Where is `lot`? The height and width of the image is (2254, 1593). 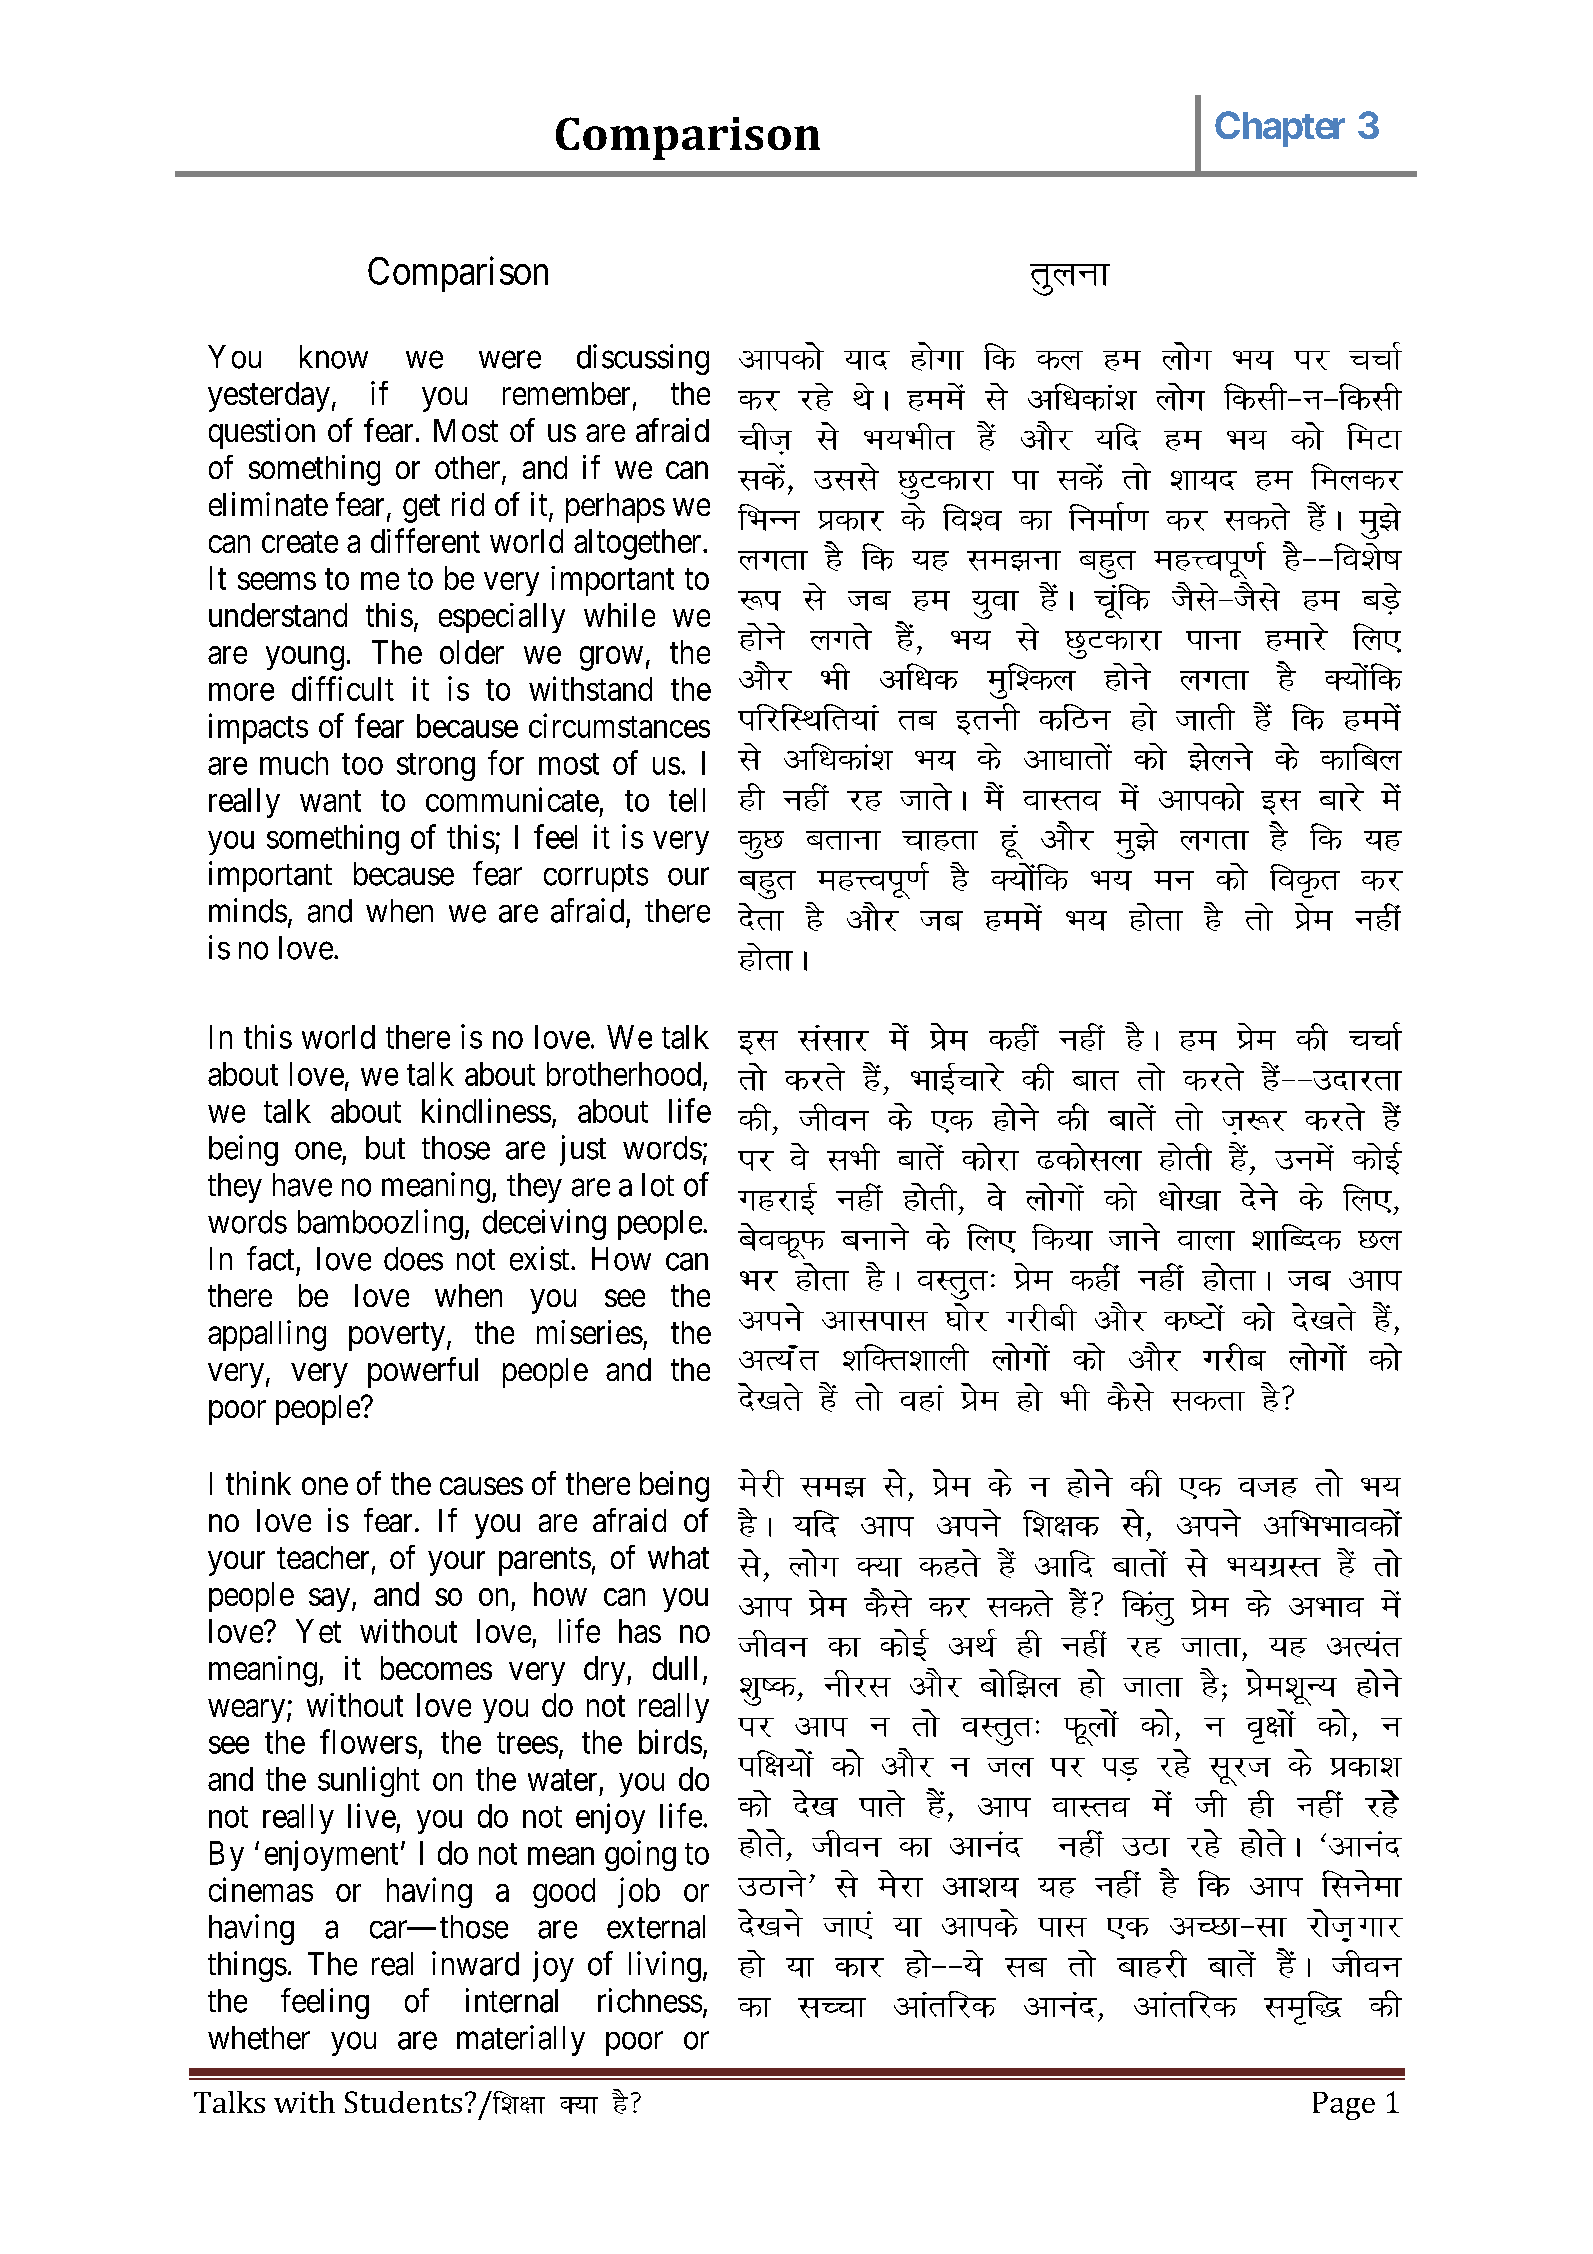
lot is located at coordinates (658, 1185).
